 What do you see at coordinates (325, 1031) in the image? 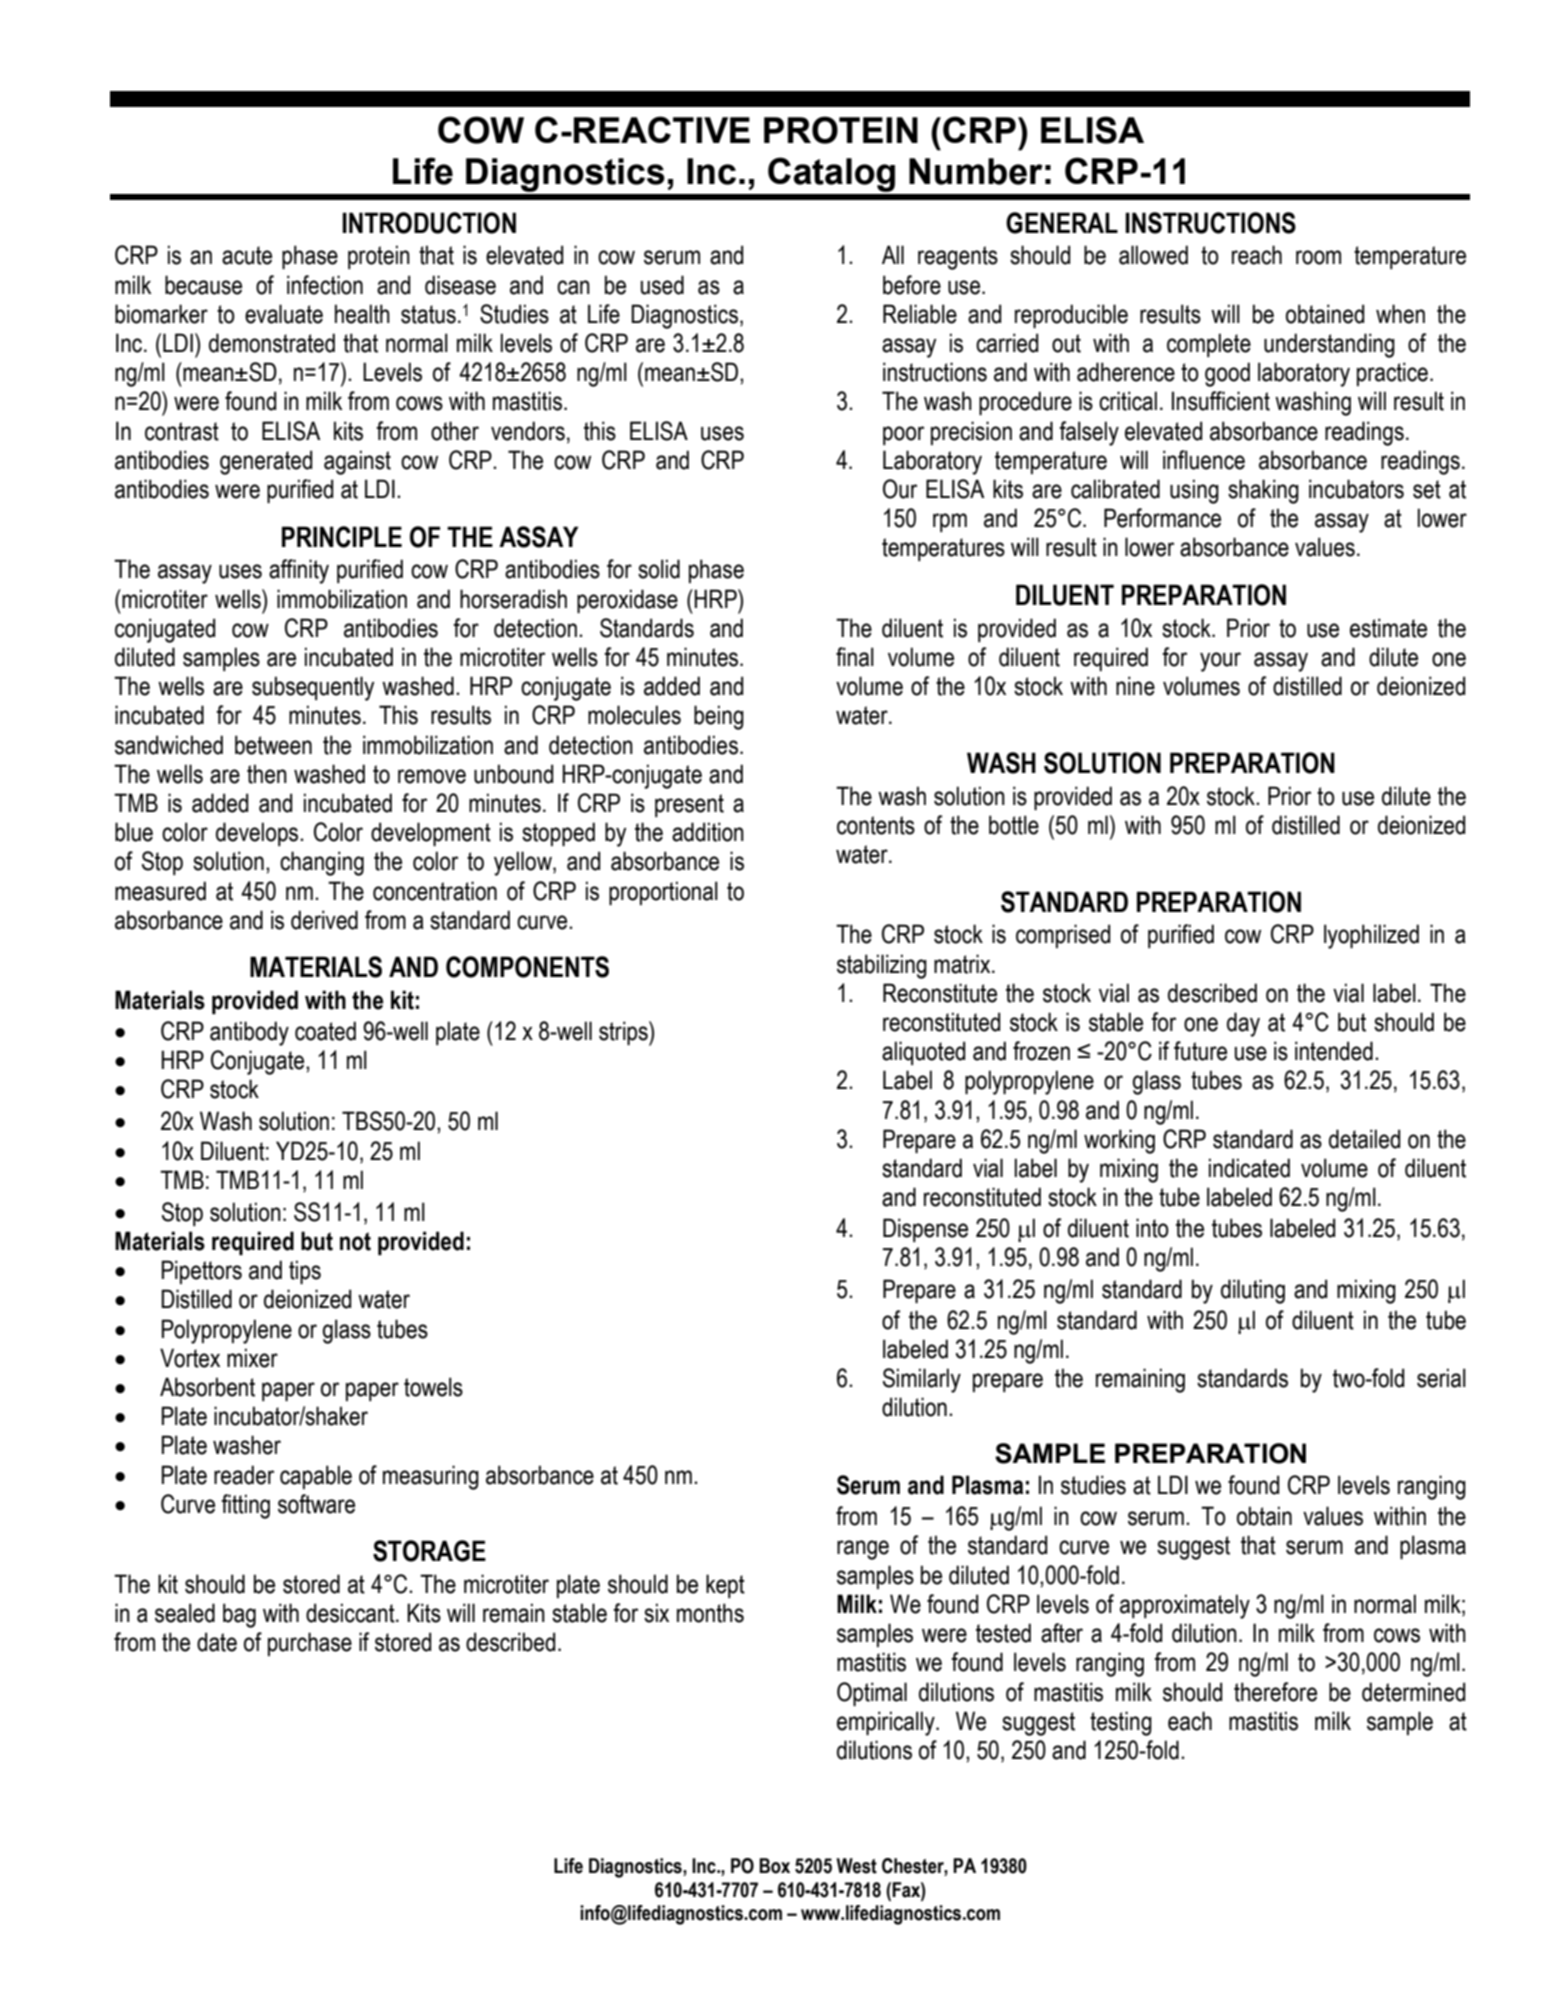
I see `coated` at bounding box center [325, 1031].
